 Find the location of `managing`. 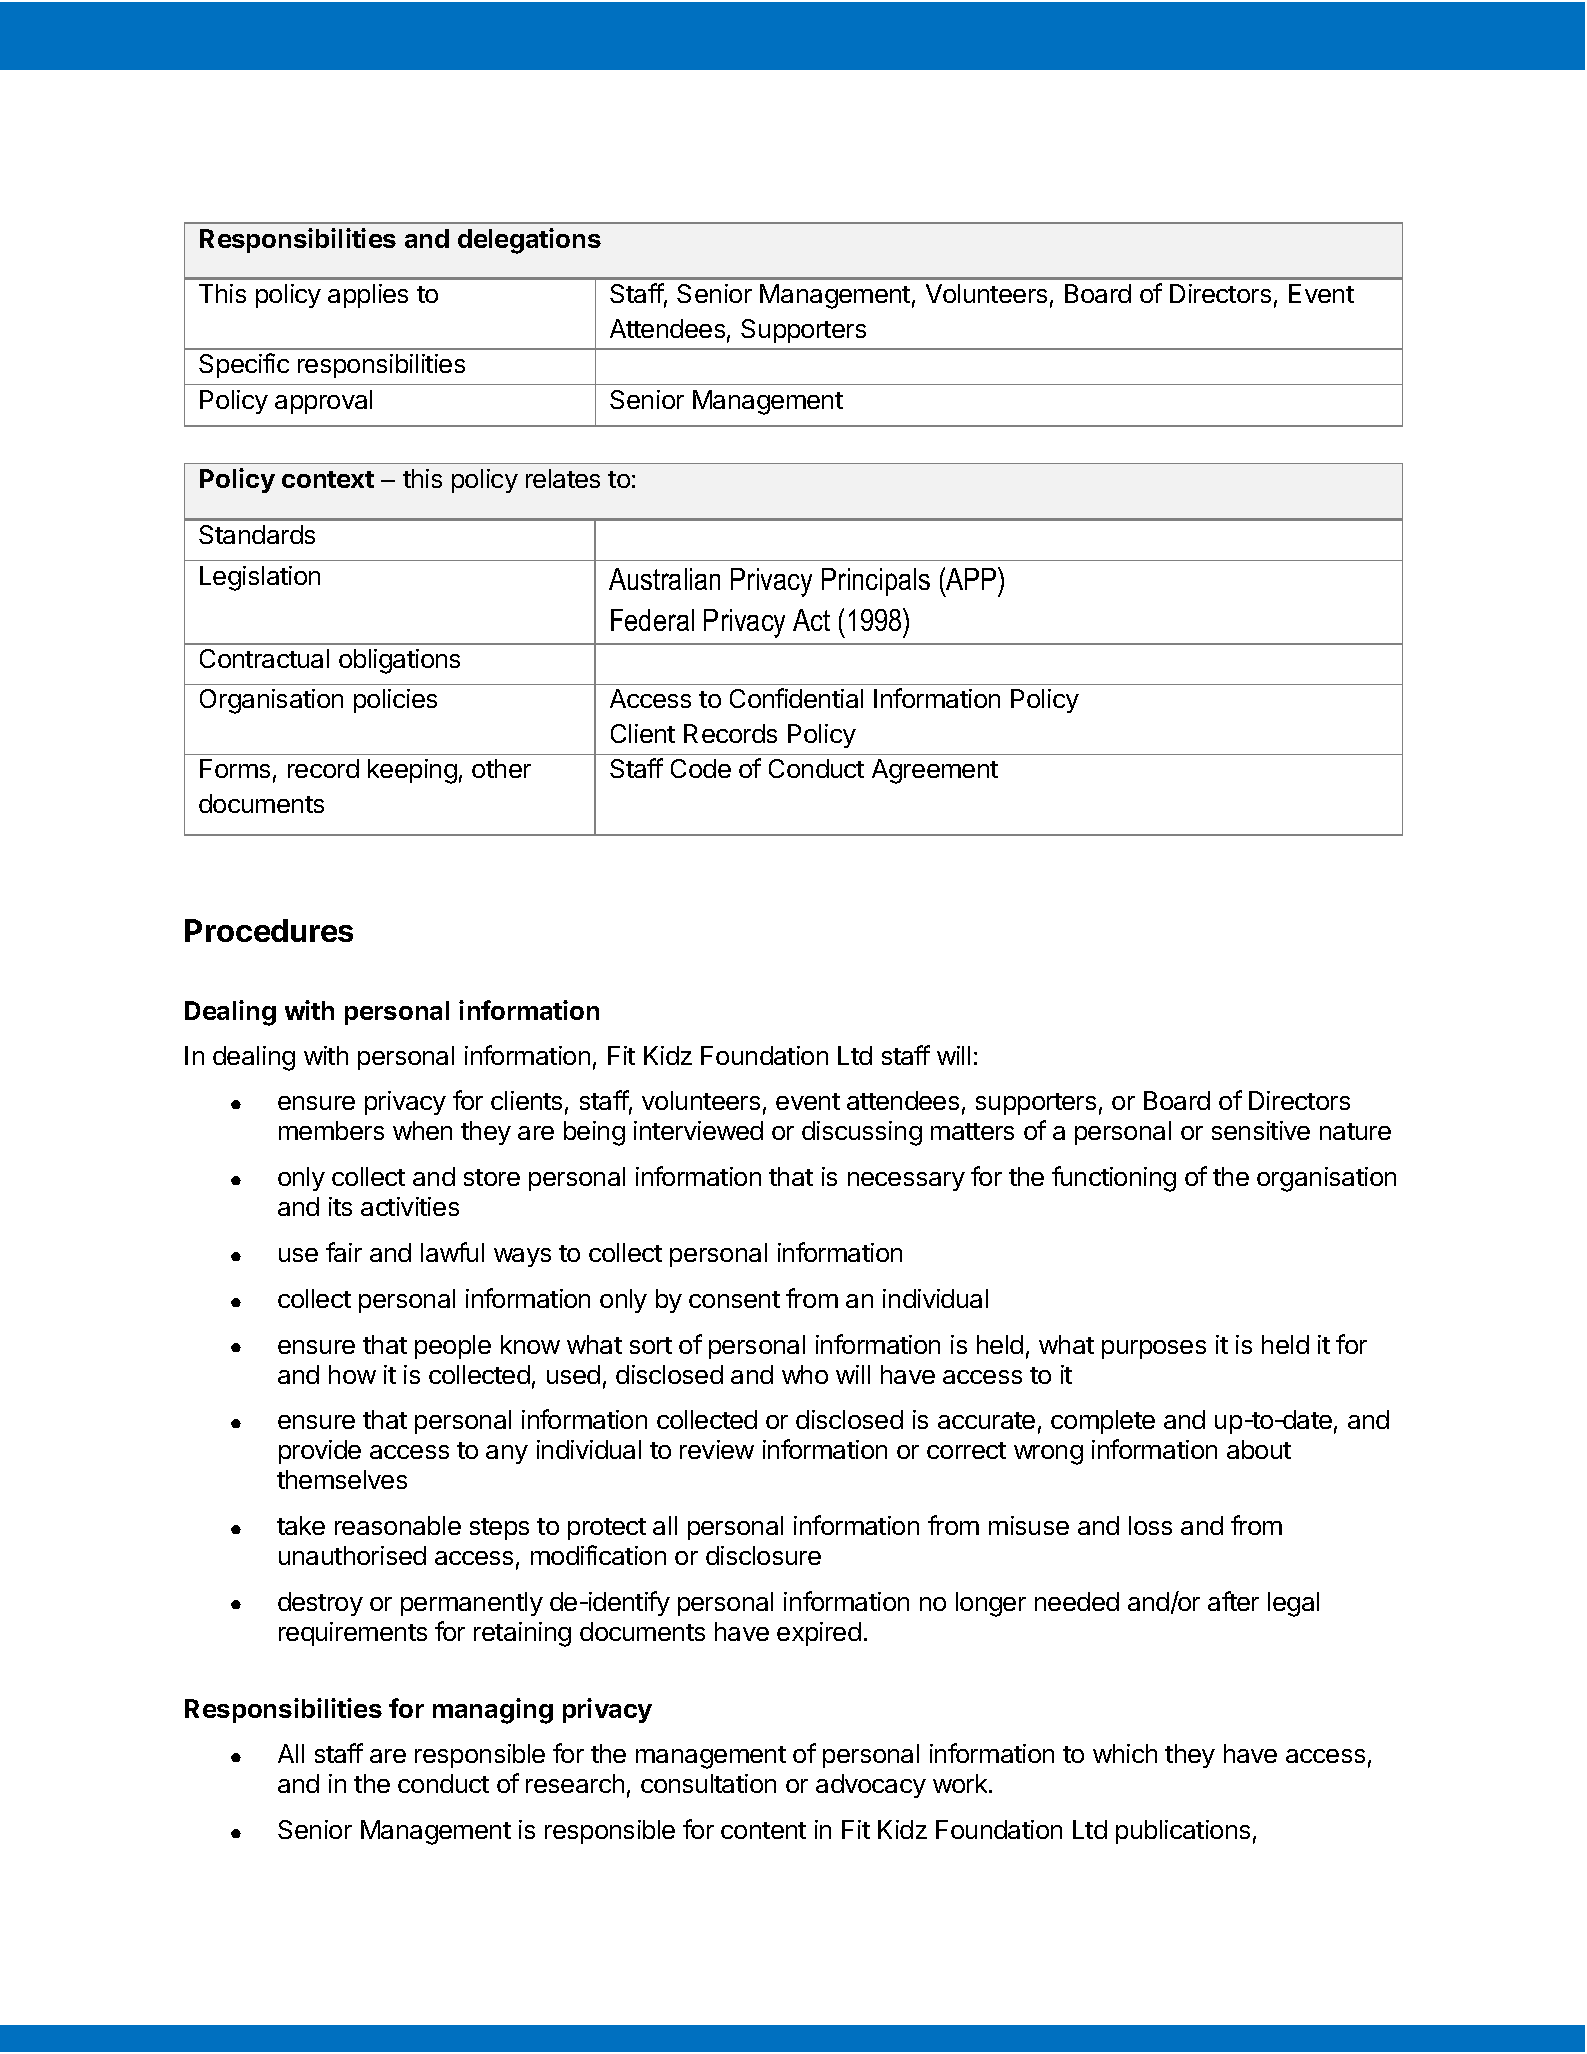

managing is located at coordinates (493, 1711).
